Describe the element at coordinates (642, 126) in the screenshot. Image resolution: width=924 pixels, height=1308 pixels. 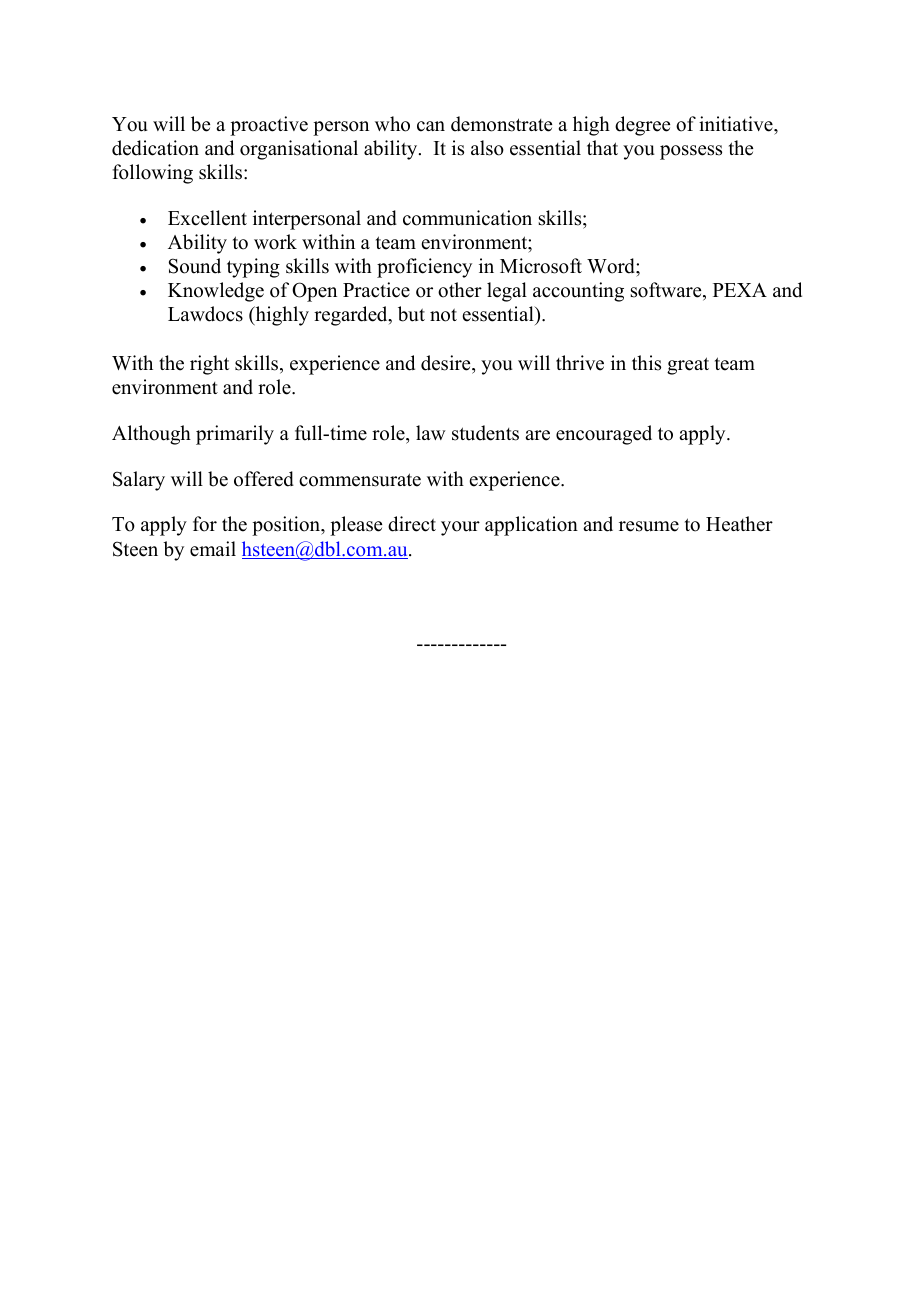
I see `degree` at that location.
